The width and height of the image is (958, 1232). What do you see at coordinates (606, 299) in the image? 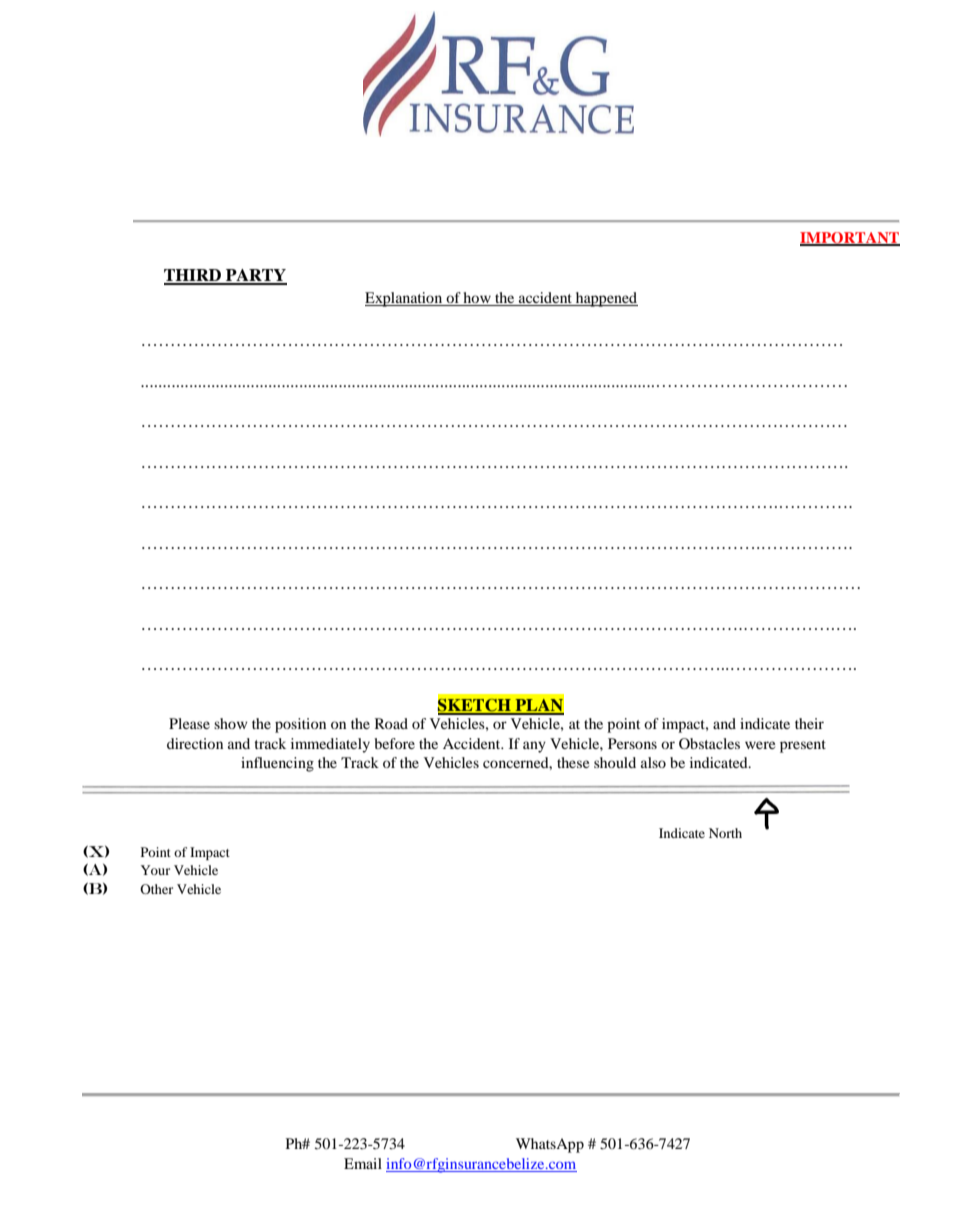
I see `happened` at bounding box center [606, 299].
